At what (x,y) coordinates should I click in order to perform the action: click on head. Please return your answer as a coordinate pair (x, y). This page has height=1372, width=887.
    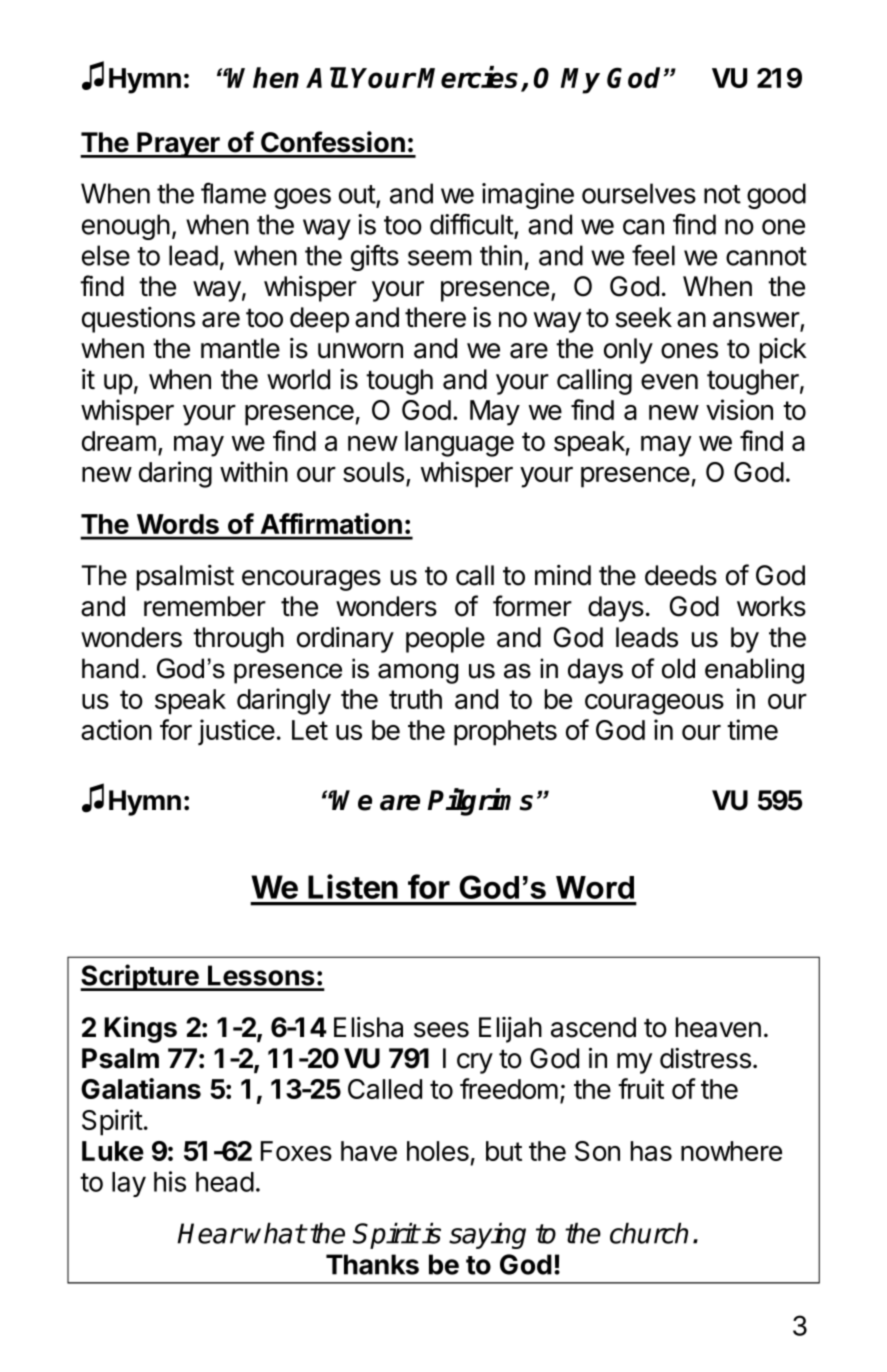
    Looking at the image, I should click on (225, 1182).
